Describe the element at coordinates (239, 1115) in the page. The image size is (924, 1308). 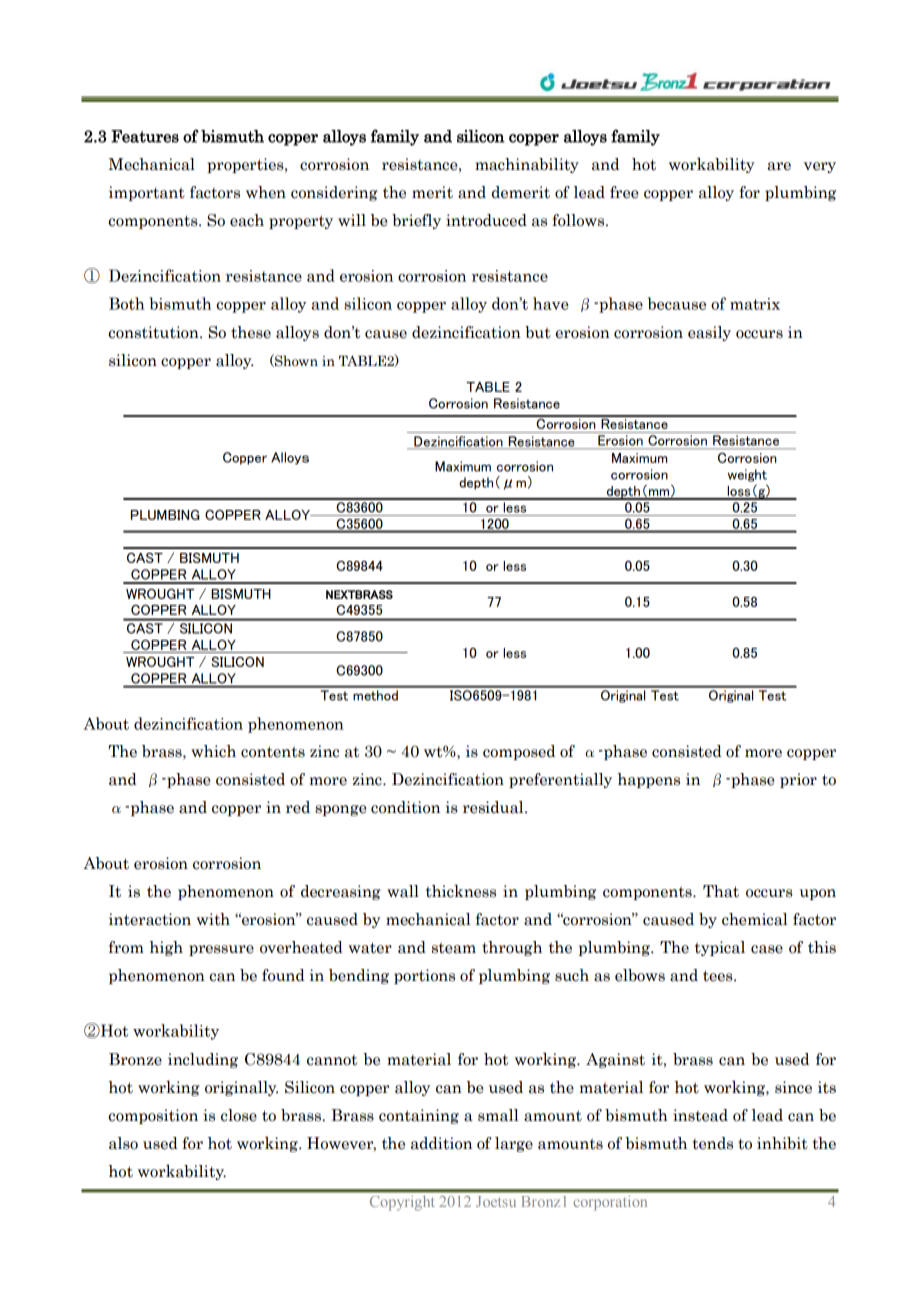
I see `close` at that location.
